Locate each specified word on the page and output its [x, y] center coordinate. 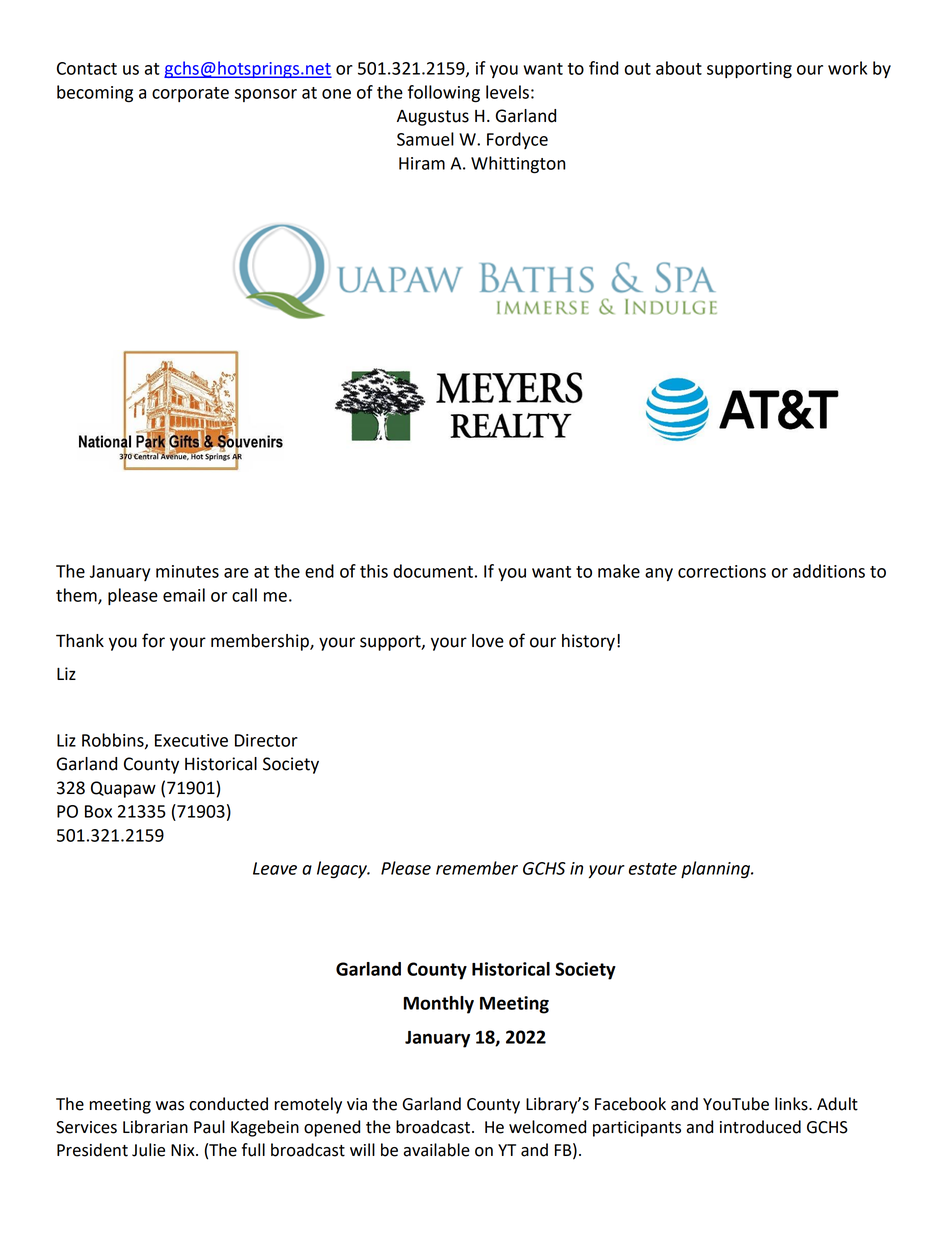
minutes [187, 571]
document [433, 571]
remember [477, 868]
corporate [190, 94]
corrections [722, 571]
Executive [191, 740]
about [679, 68]
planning [716, 870]
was [170, 1106]
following [444, 94]
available [436, 1150]
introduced [760, 1127]
